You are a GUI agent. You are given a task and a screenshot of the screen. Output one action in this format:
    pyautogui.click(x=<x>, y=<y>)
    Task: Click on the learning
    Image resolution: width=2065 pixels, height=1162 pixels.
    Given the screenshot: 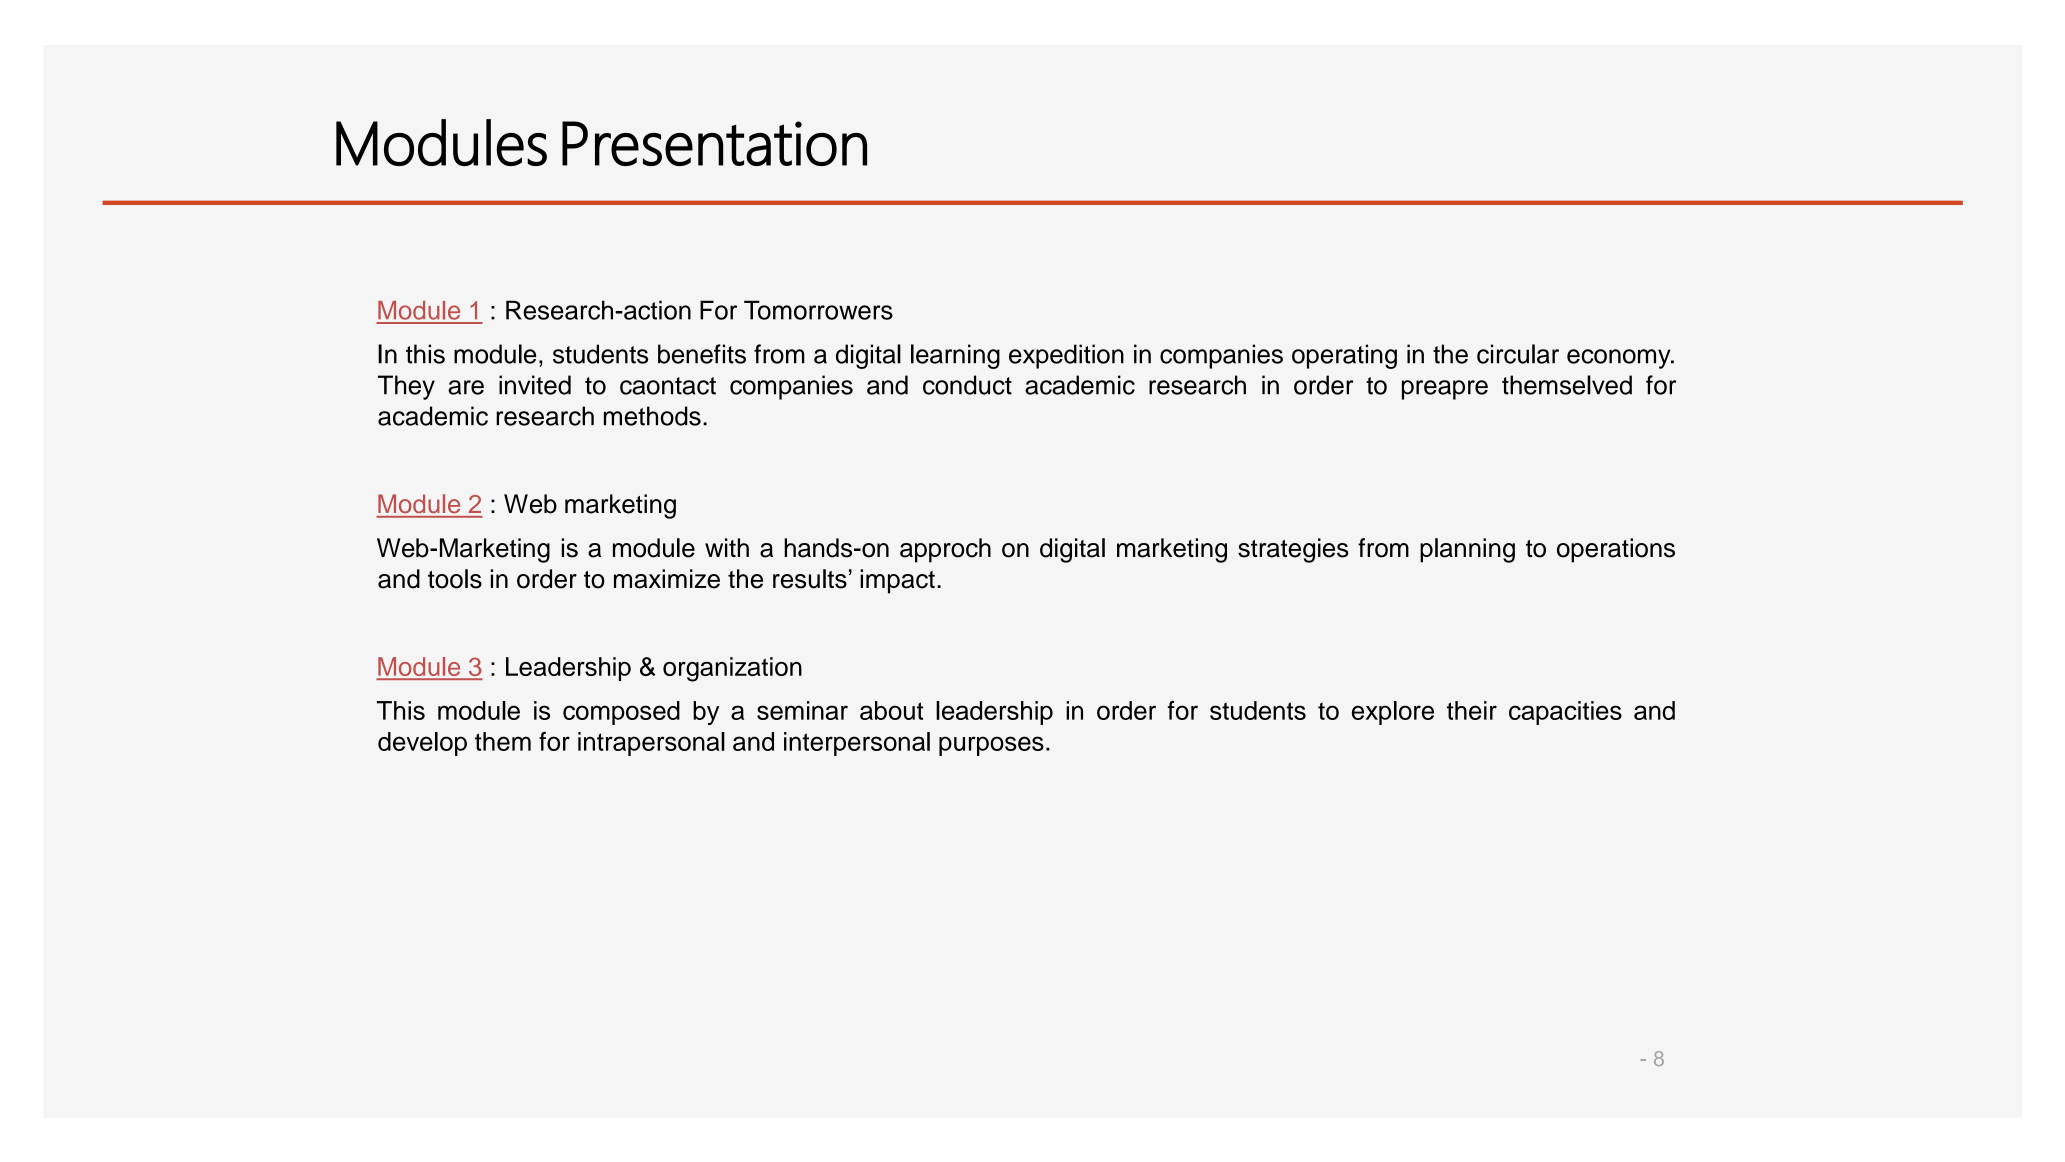 What is the action you would take?
    pyautogui.click(x=955, y=356)
